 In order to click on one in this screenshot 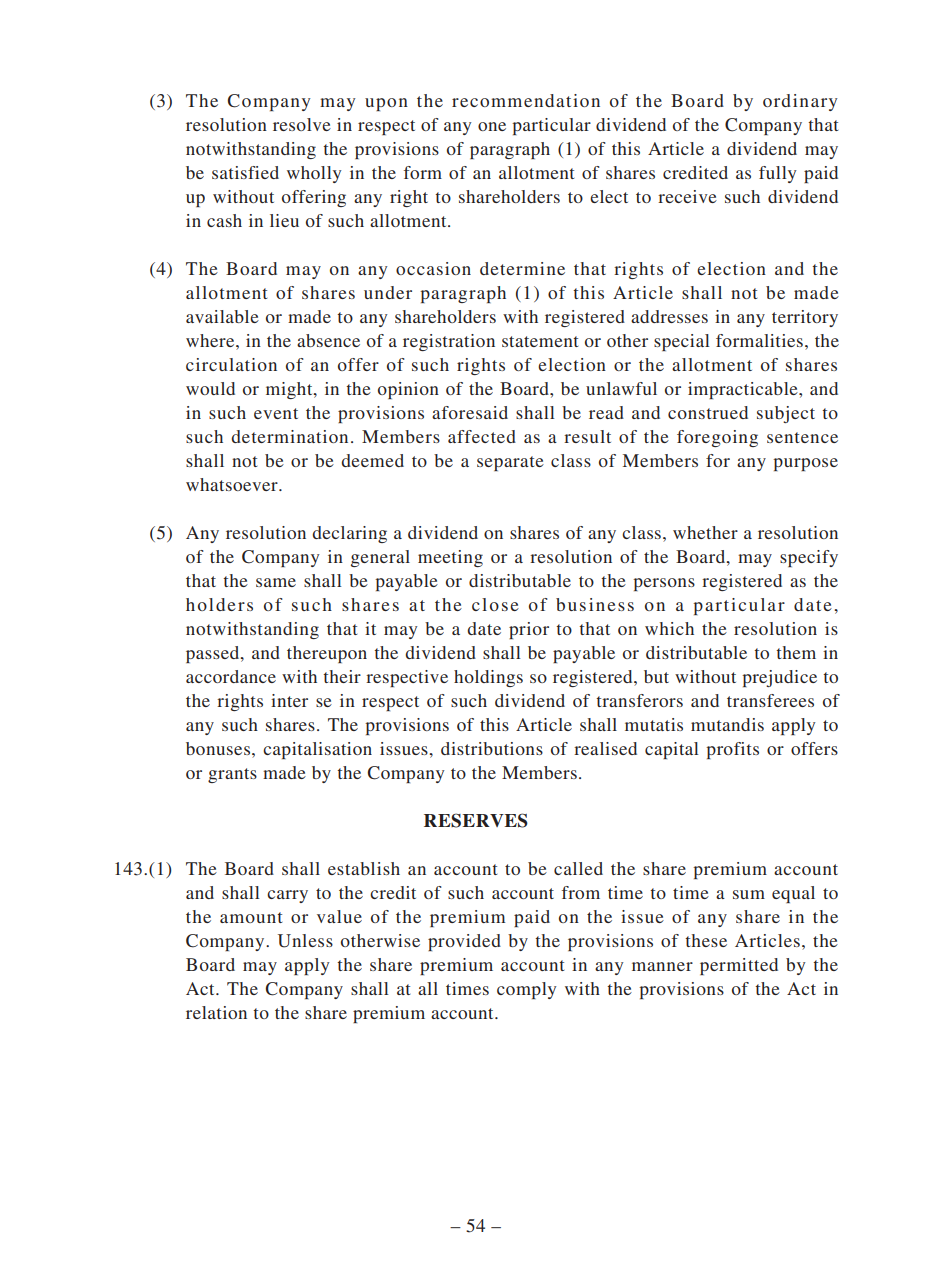, I will do `click(492, 126)`.
